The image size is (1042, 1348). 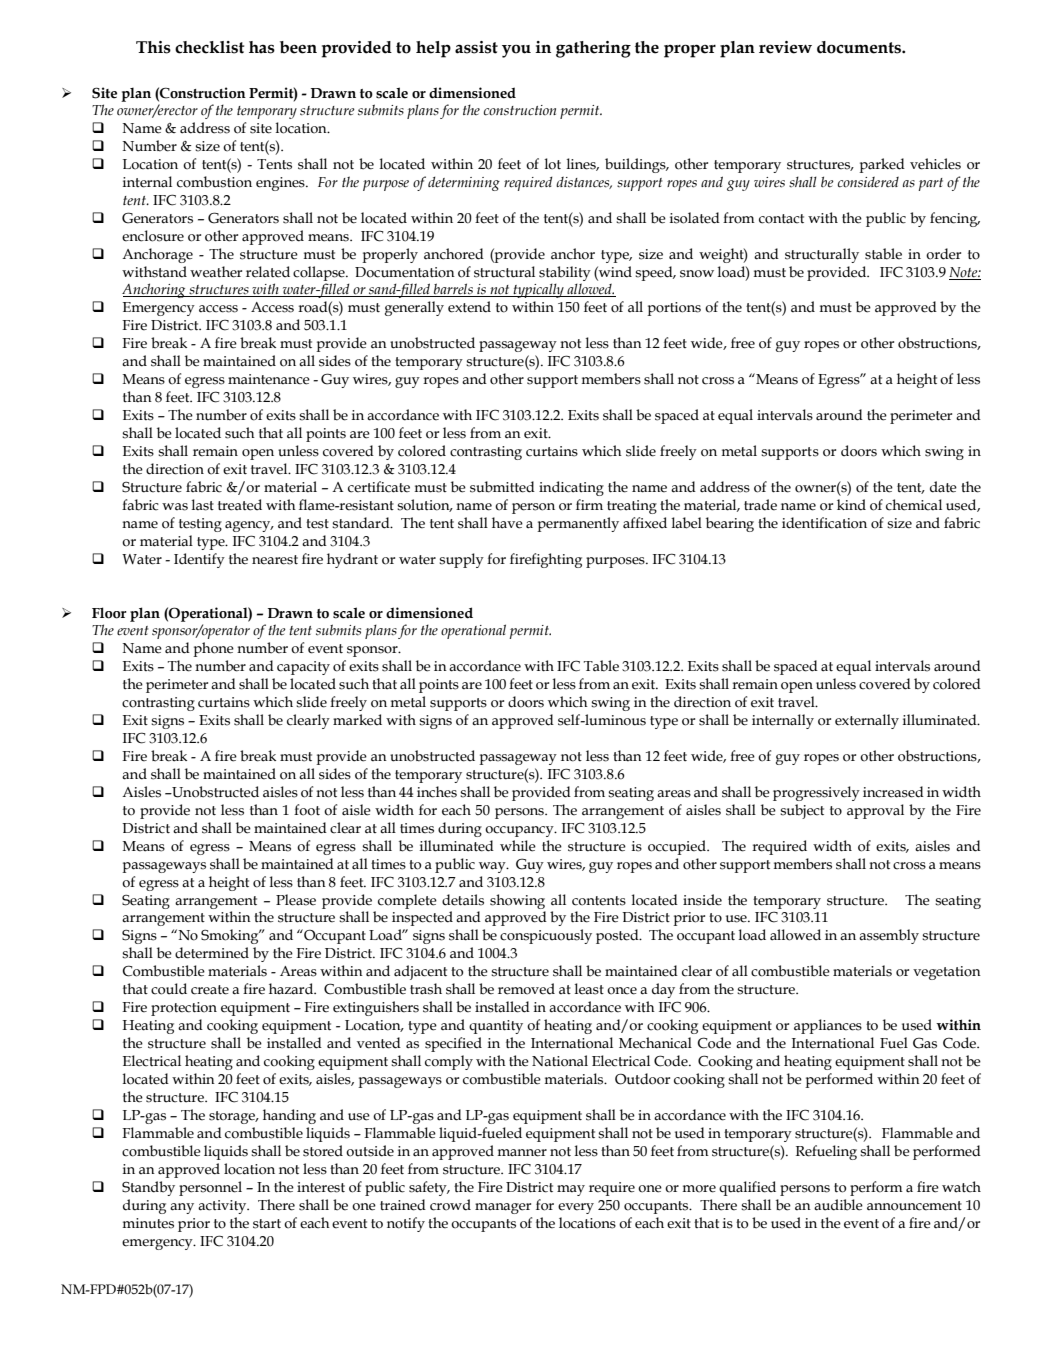 I want to click on submitted, so click(x=502, y=487).
